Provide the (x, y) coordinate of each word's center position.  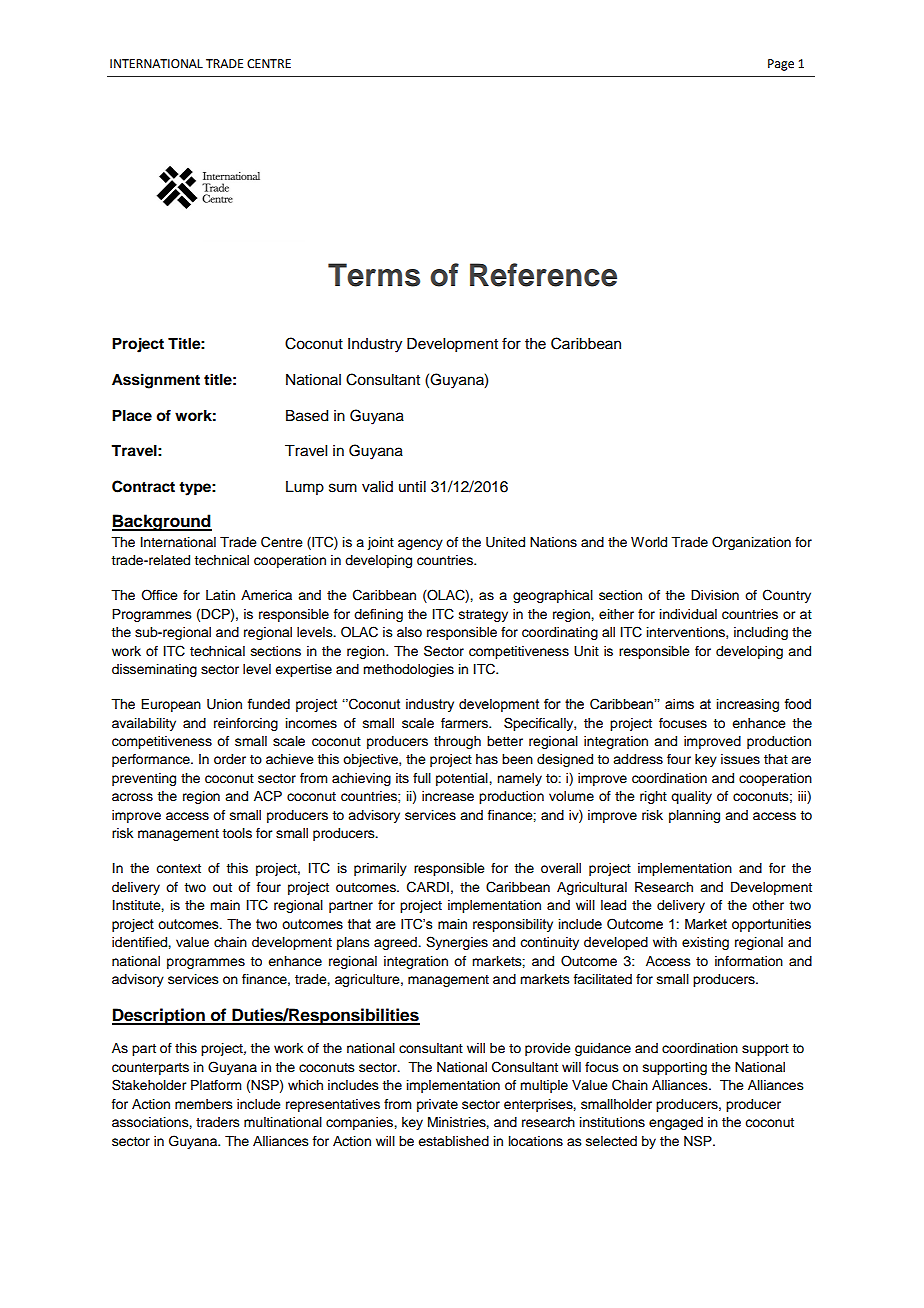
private (437, 1105)
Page (781, 65)
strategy (483, 616)
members (204, 1104)
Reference (543, 275)
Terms (374, 275)
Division (715, 595)
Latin (220, 595)
